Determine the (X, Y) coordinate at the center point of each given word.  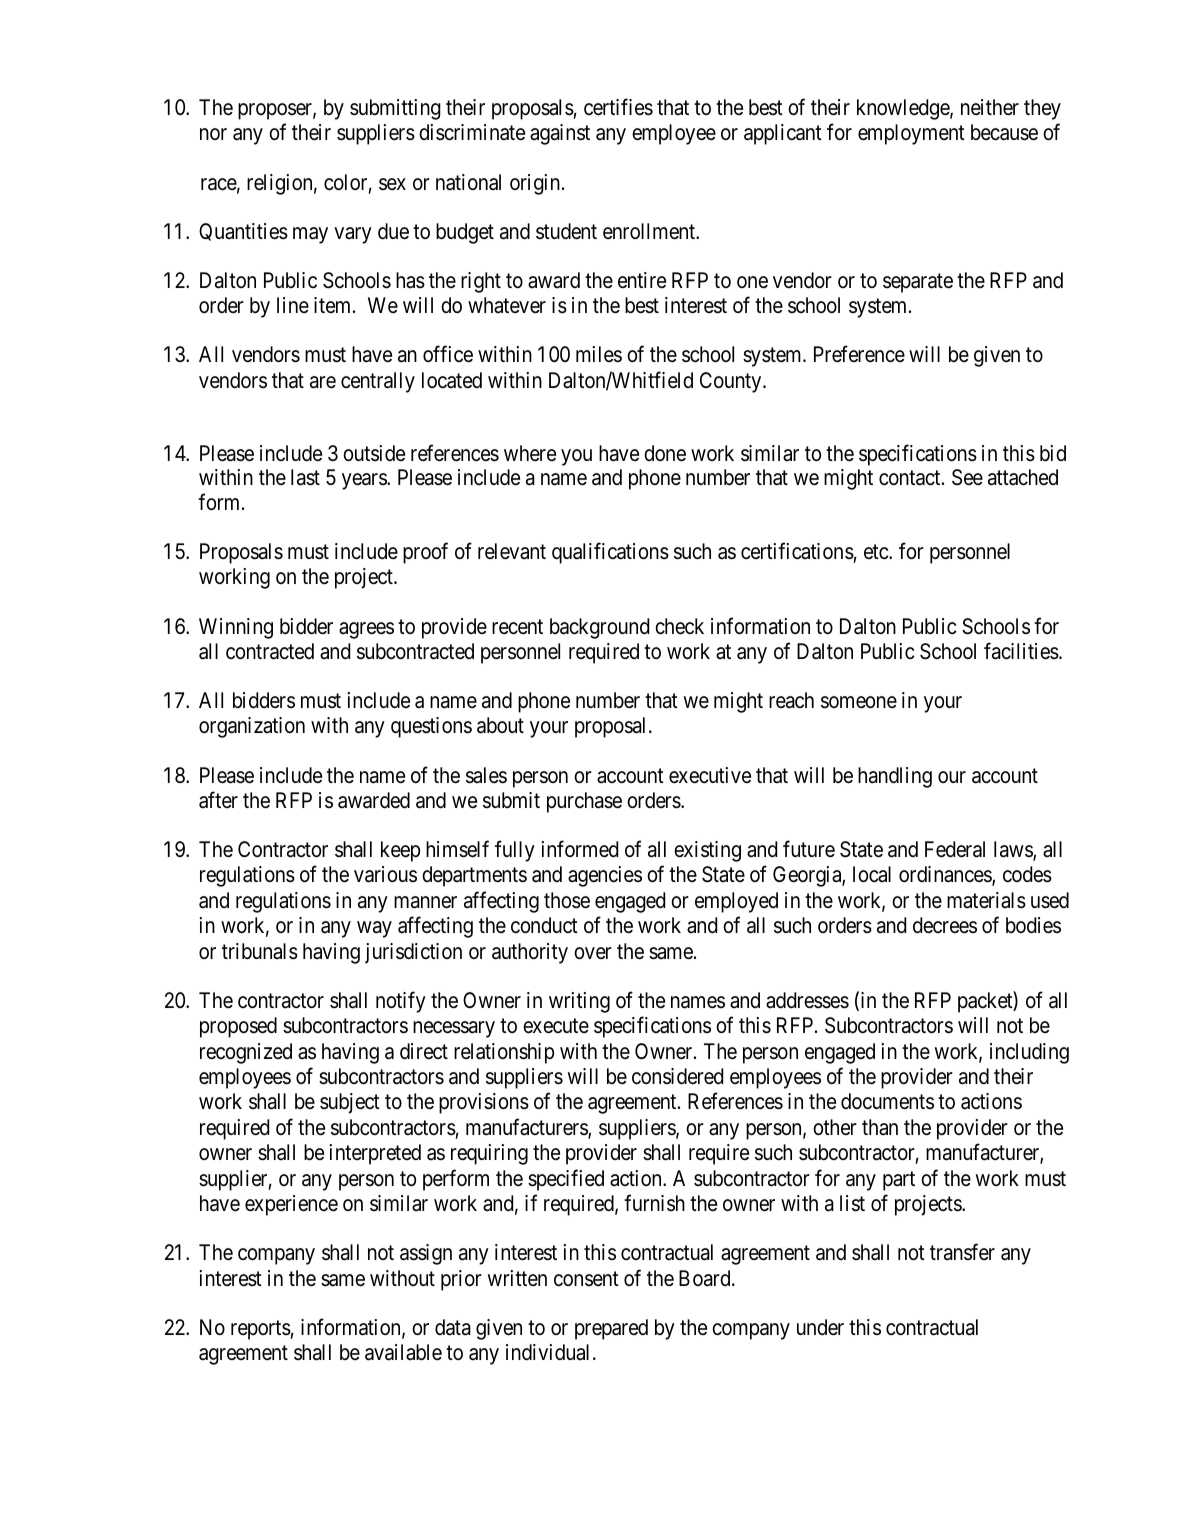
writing (579, 1002)
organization (252, 727)
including (1029, 1053)
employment (911, 134)
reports (261, 1330)
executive (710, 775)
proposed (238, 1027)
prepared (611, 1329)
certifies (618, 107)
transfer (962, 1252)
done (665, 453)
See (967, 477)
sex (392, 184)
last (305, 477)
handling (895, 777)
